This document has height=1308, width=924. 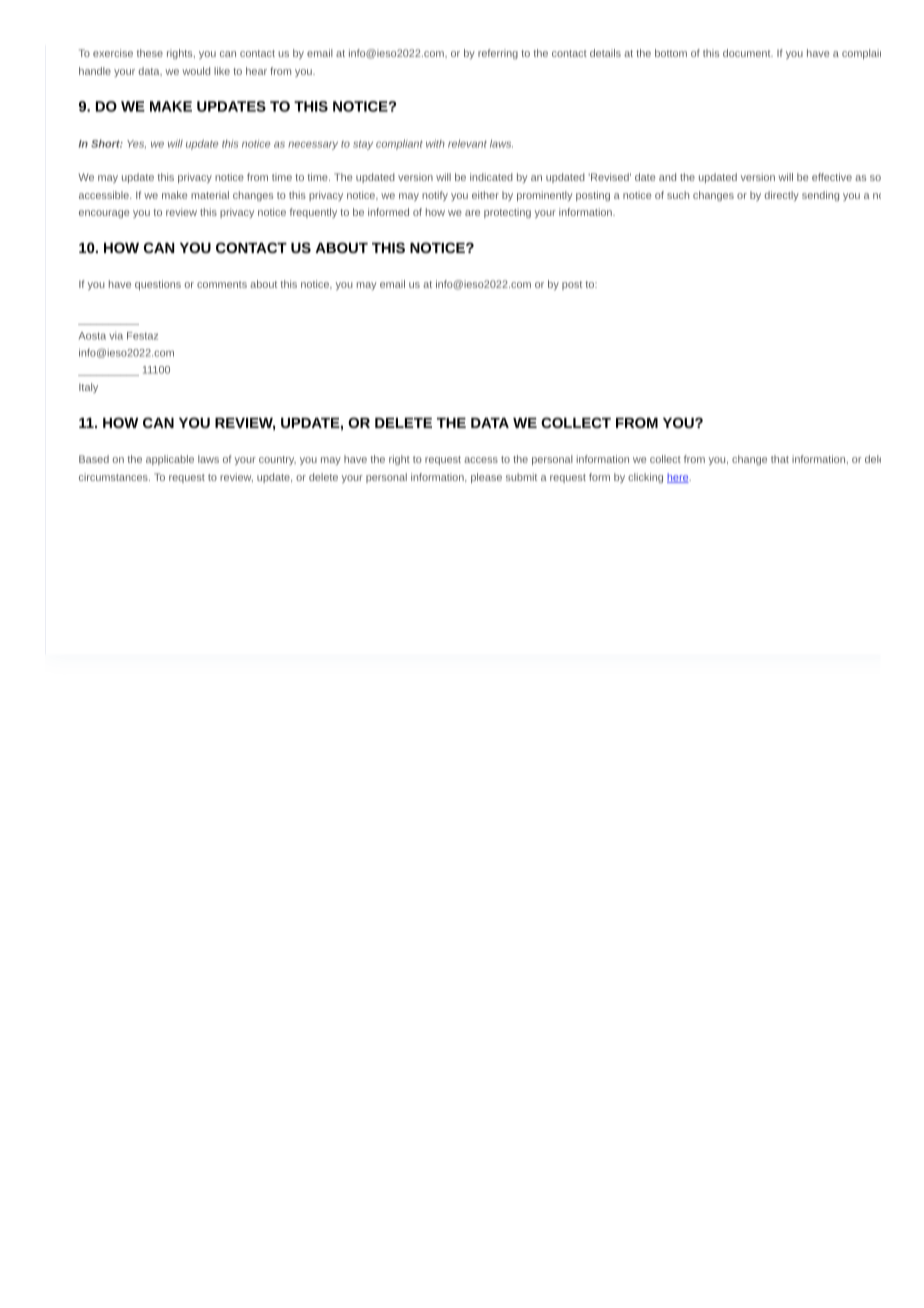 What do you see at coordinates (472, 213) in the document?
I see `are` at bounding box center [472, 213].
